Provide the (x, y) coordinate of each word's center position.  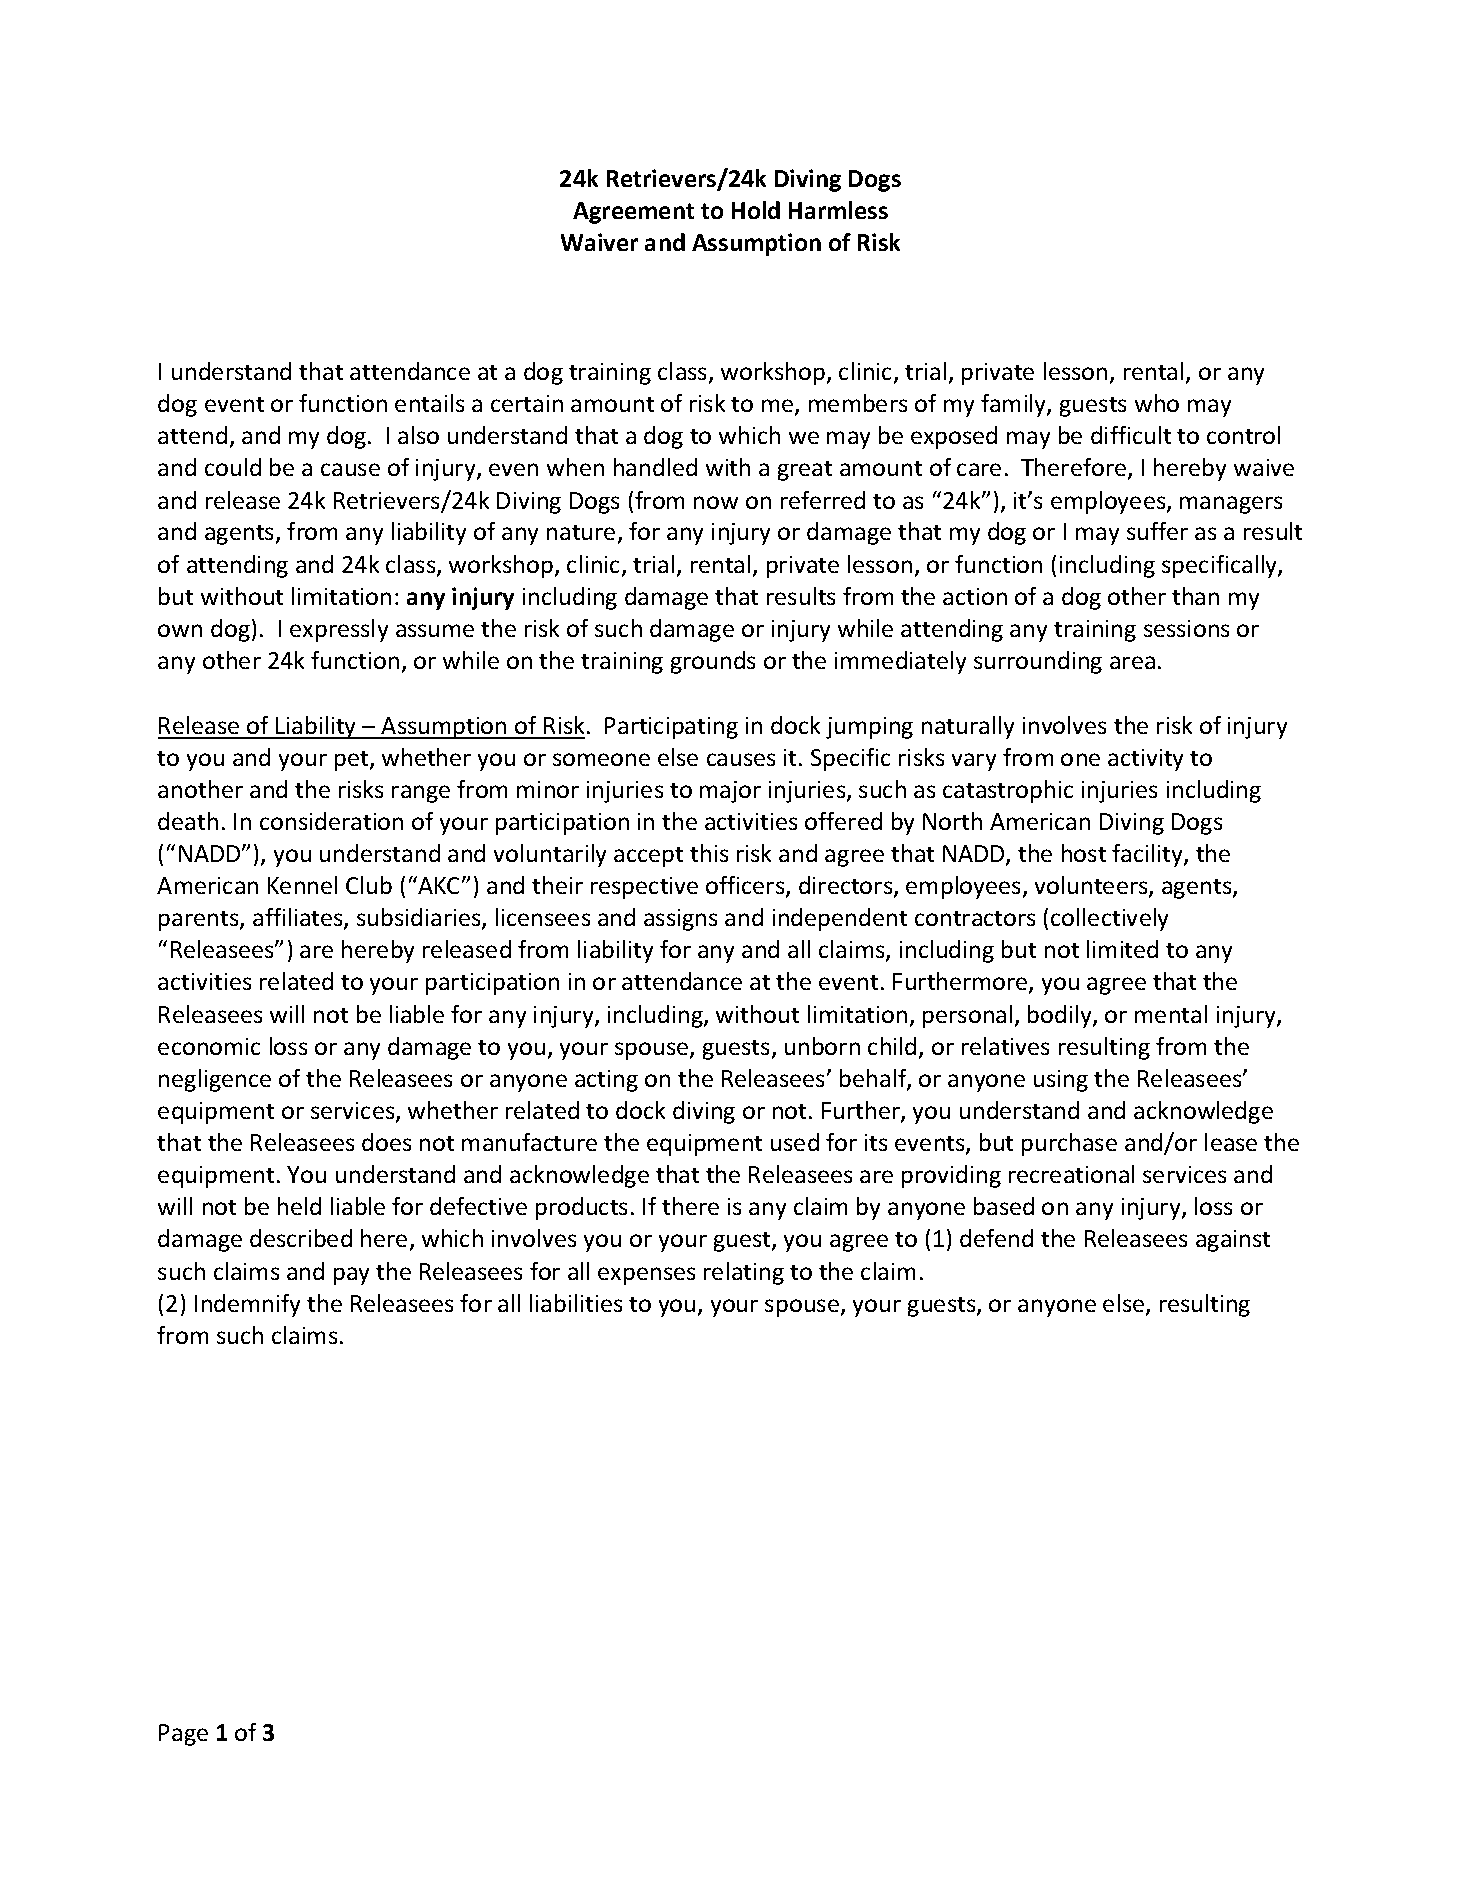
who (1157, 403)
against (1233, 1241)
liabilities (576, 1303)
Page (183, 1735)
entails (429, 403)
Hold (756, 210)
